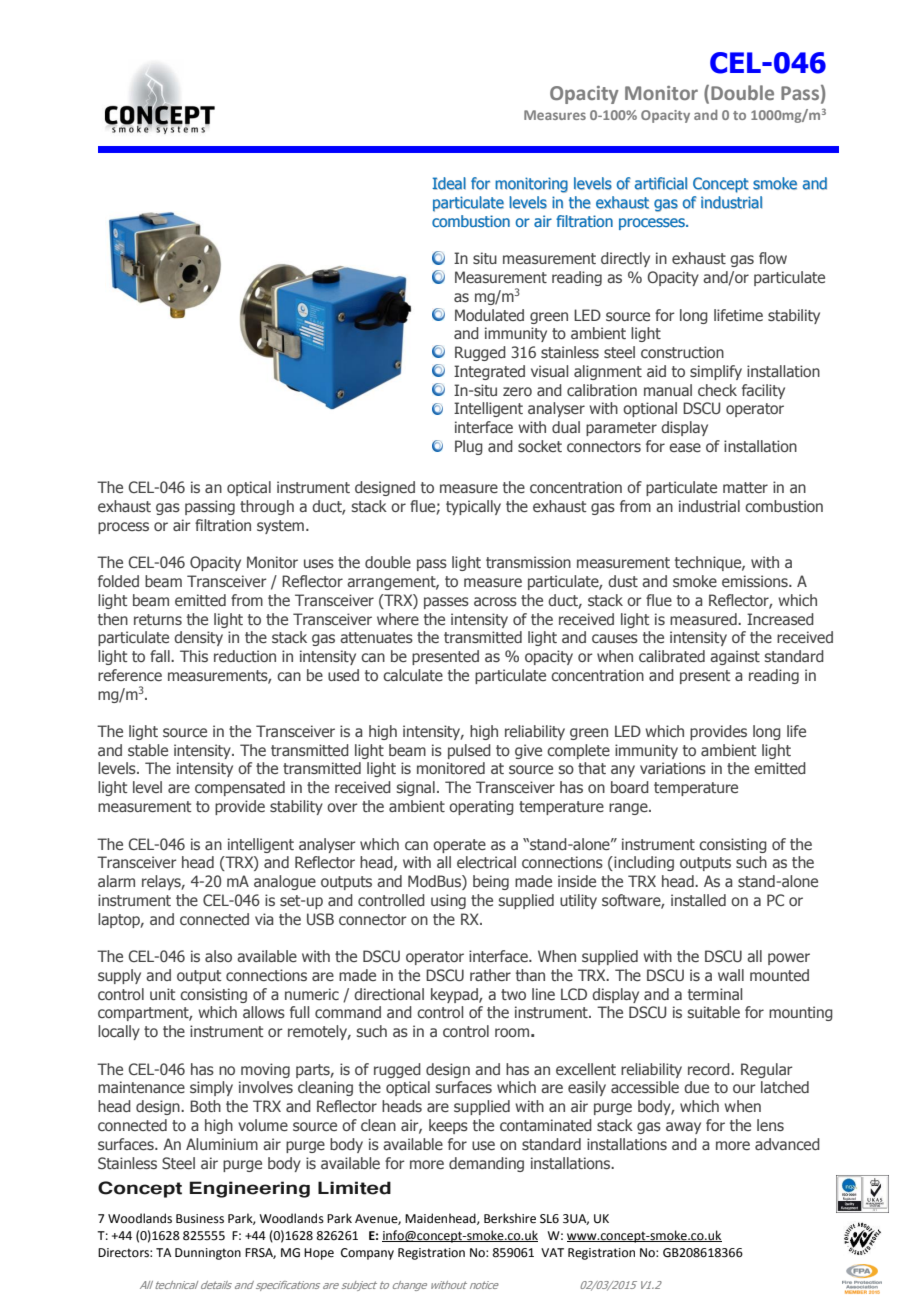 This screenshot has height=1308, width=924. Describe the element at coordinates (489, 372) in the screenshot. I see `Integrated` at that location.
